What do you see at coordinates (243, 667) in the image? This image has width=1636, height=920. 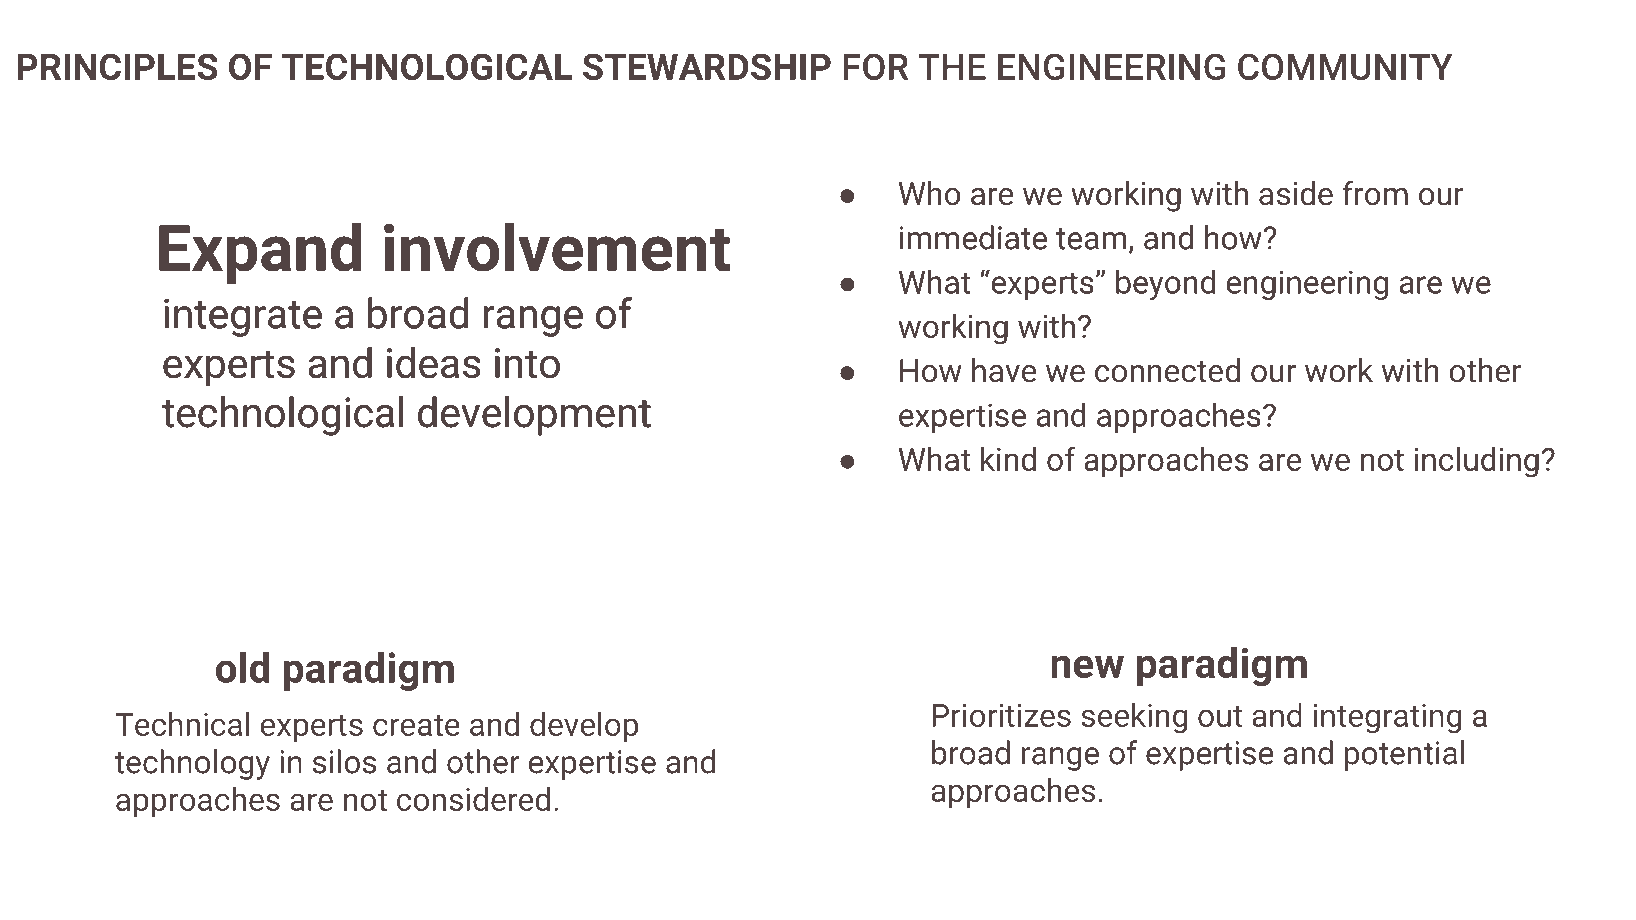 I see `old` at bounding box center [243, 667].
